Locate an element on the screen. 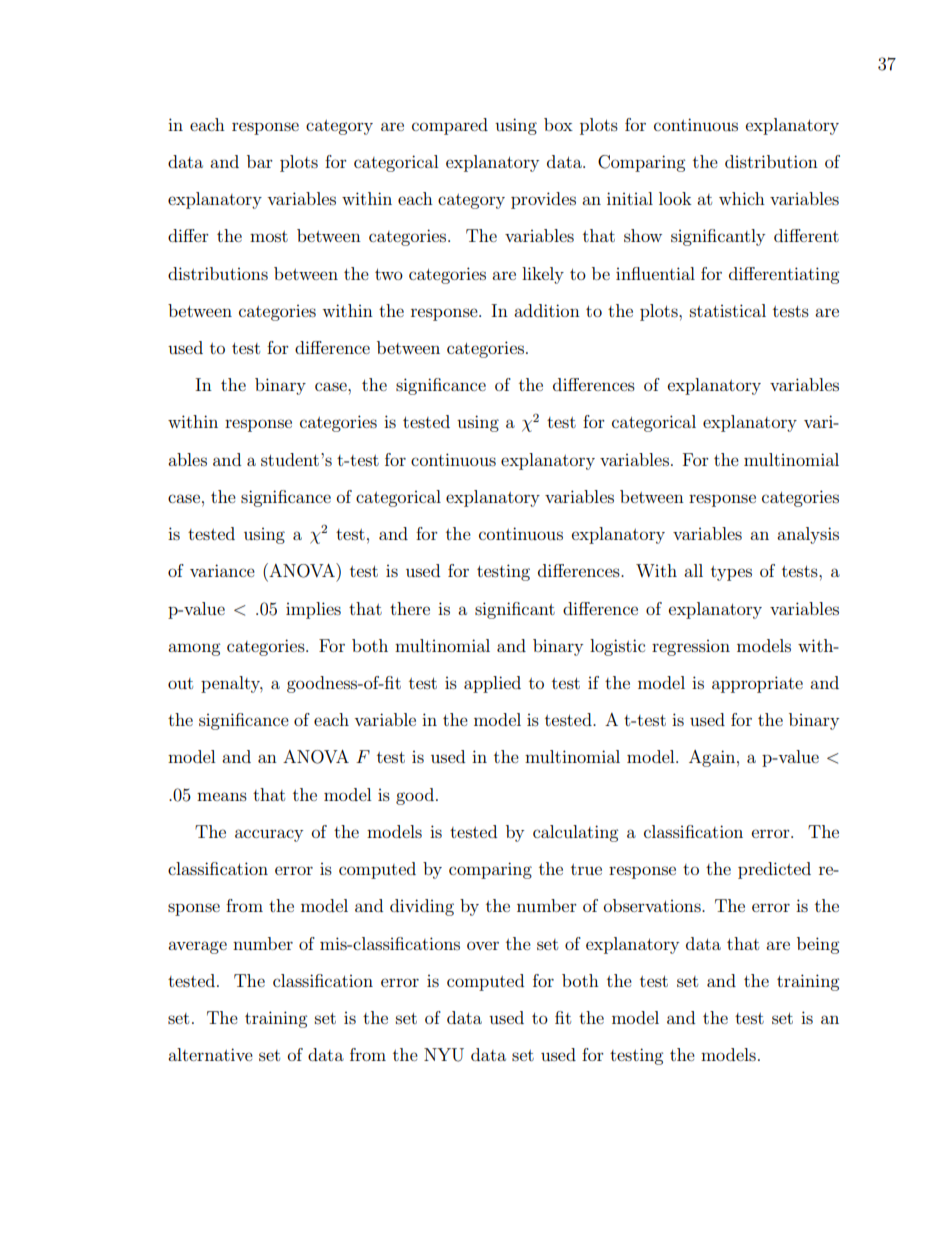 The image size is (952, 1233). implies is located at coordinates (313, 610).
